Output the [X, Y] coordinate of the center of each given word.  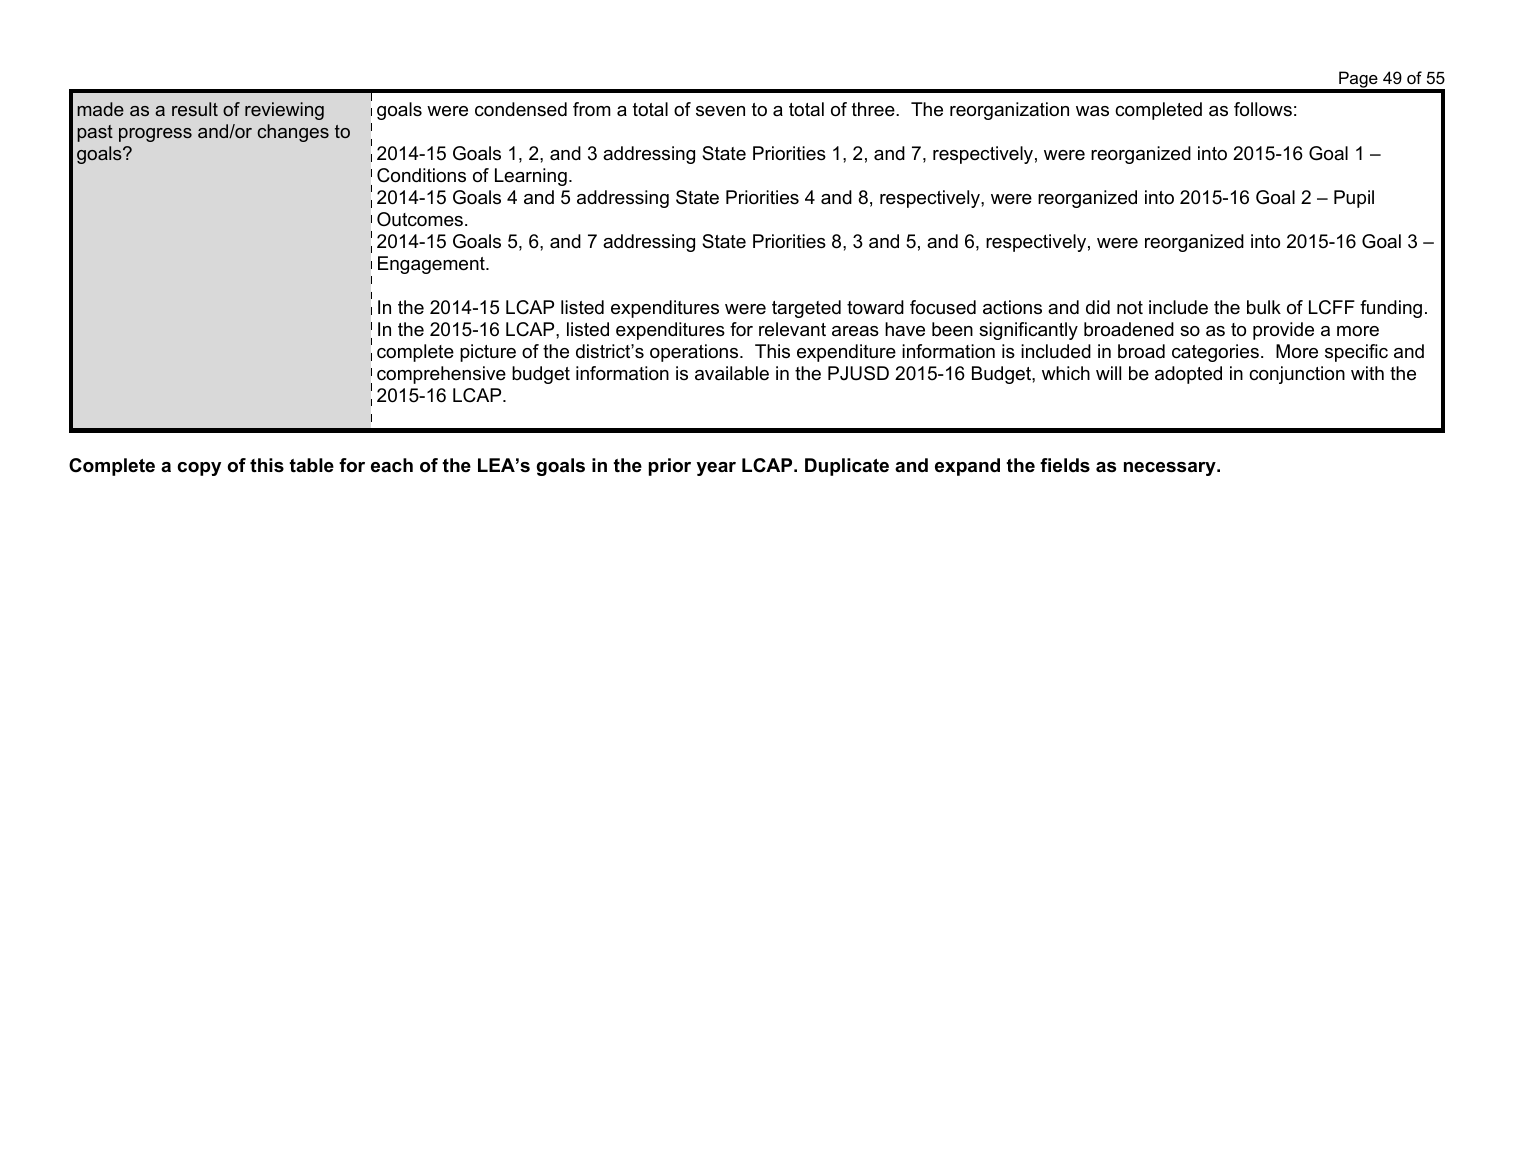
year [716, 469]
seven [720, 111]
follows [1263, 109]
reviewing [284, 111]
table [311, 465]
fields [1065, 465]
